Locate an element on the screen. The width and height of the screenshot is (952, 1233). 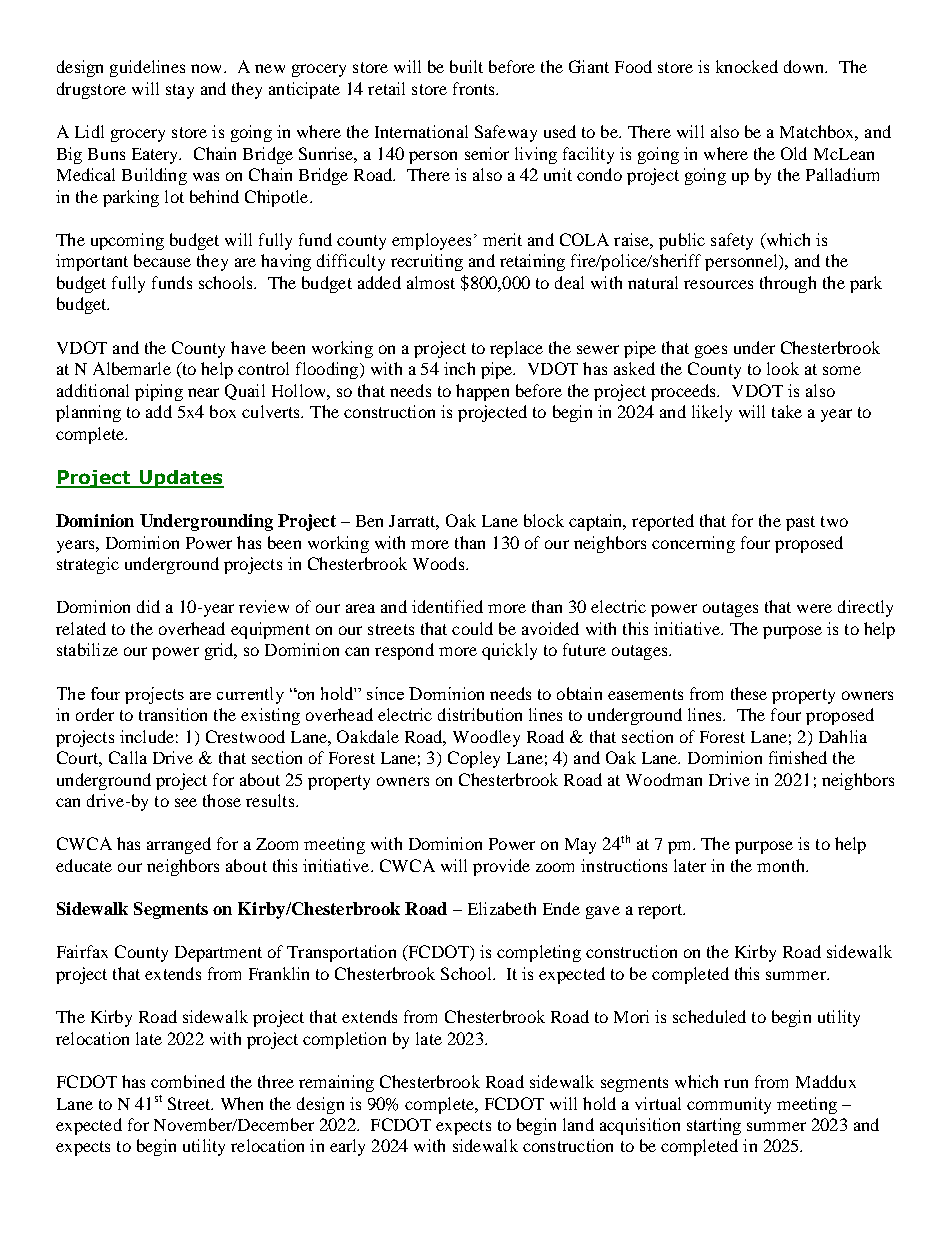
look is located at coordinates (783, 368).
